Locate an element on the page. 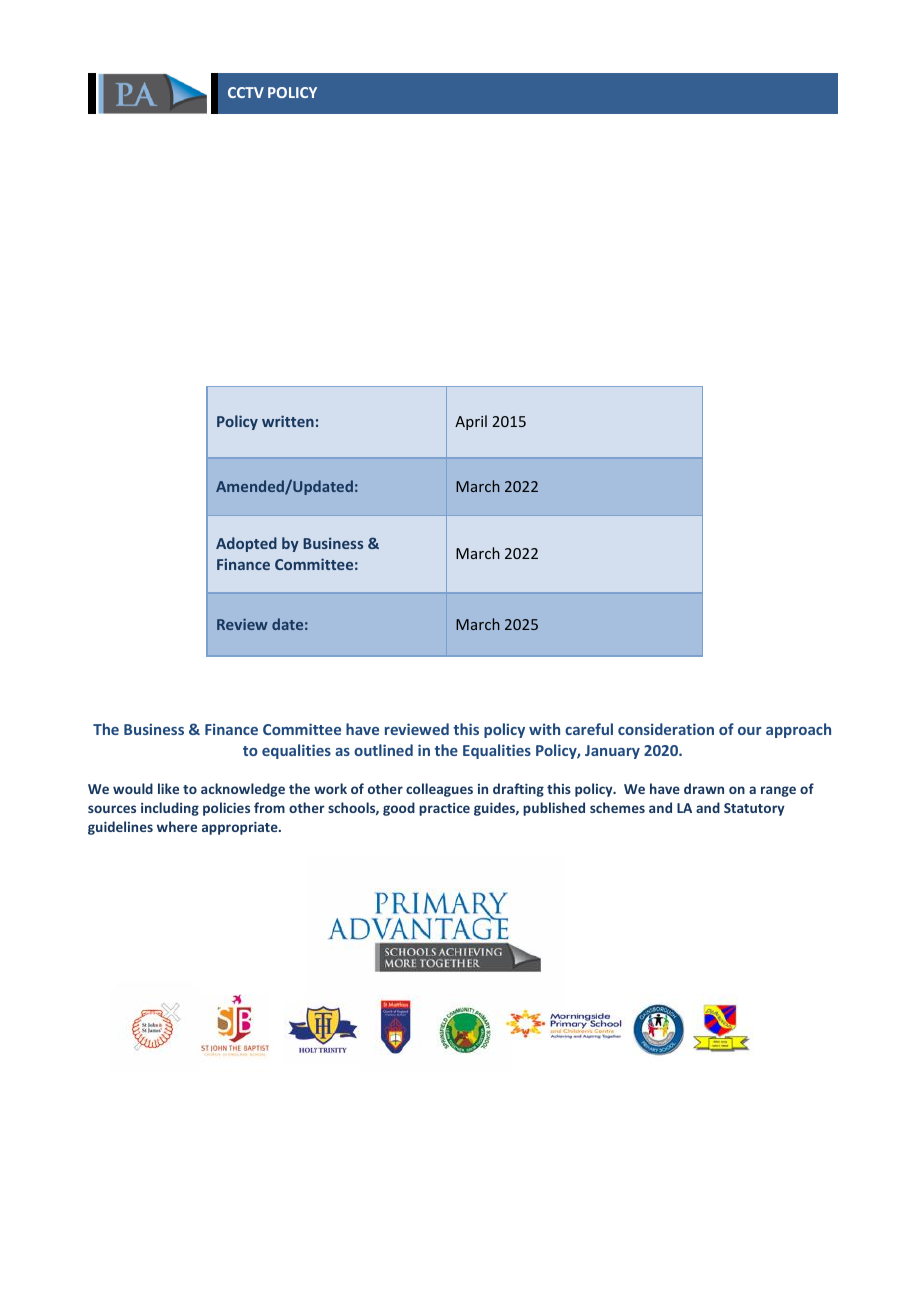  including is located at coordinates (170, 809).
